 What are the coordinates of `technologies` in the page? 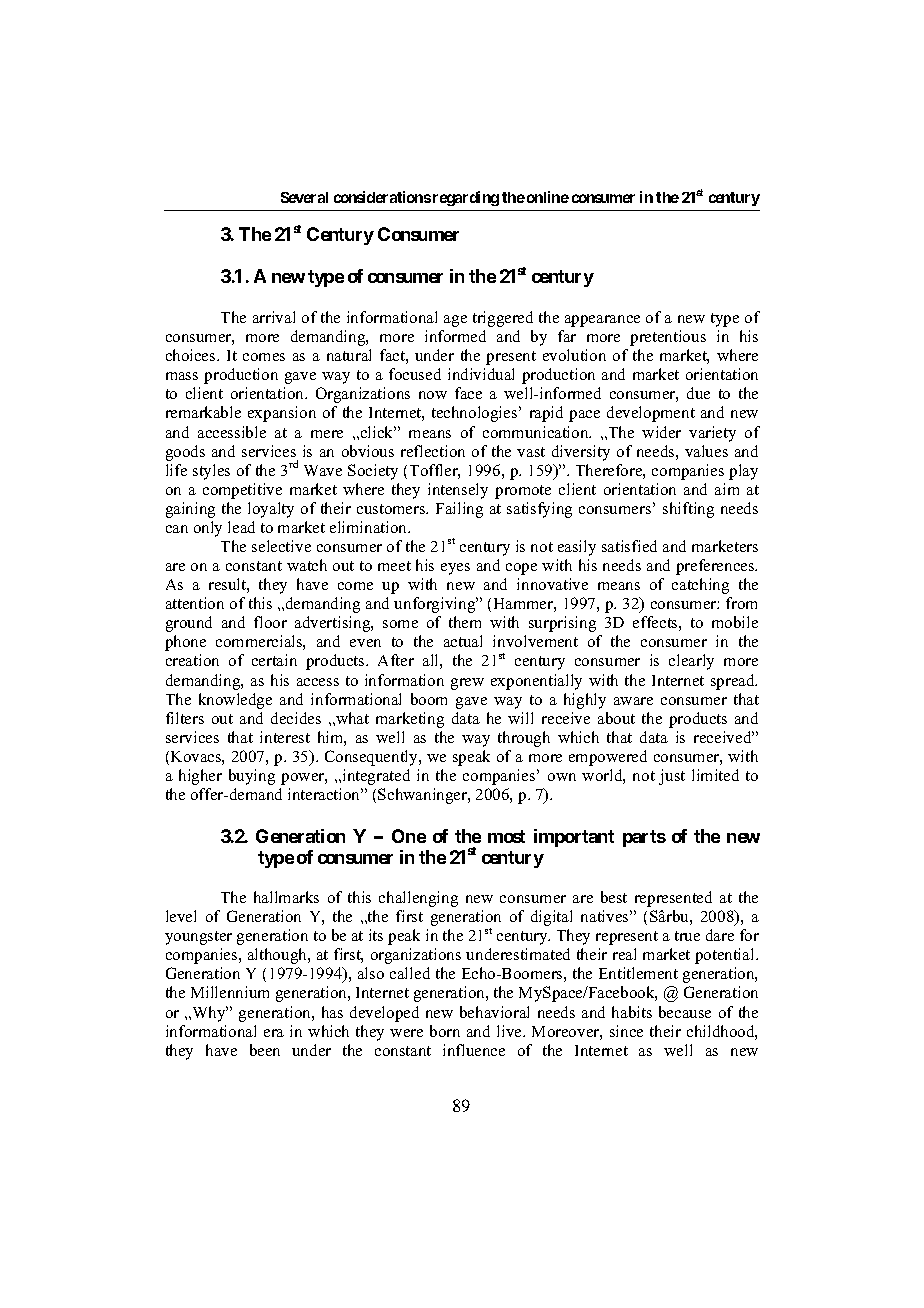 It's located at (476, 414).
